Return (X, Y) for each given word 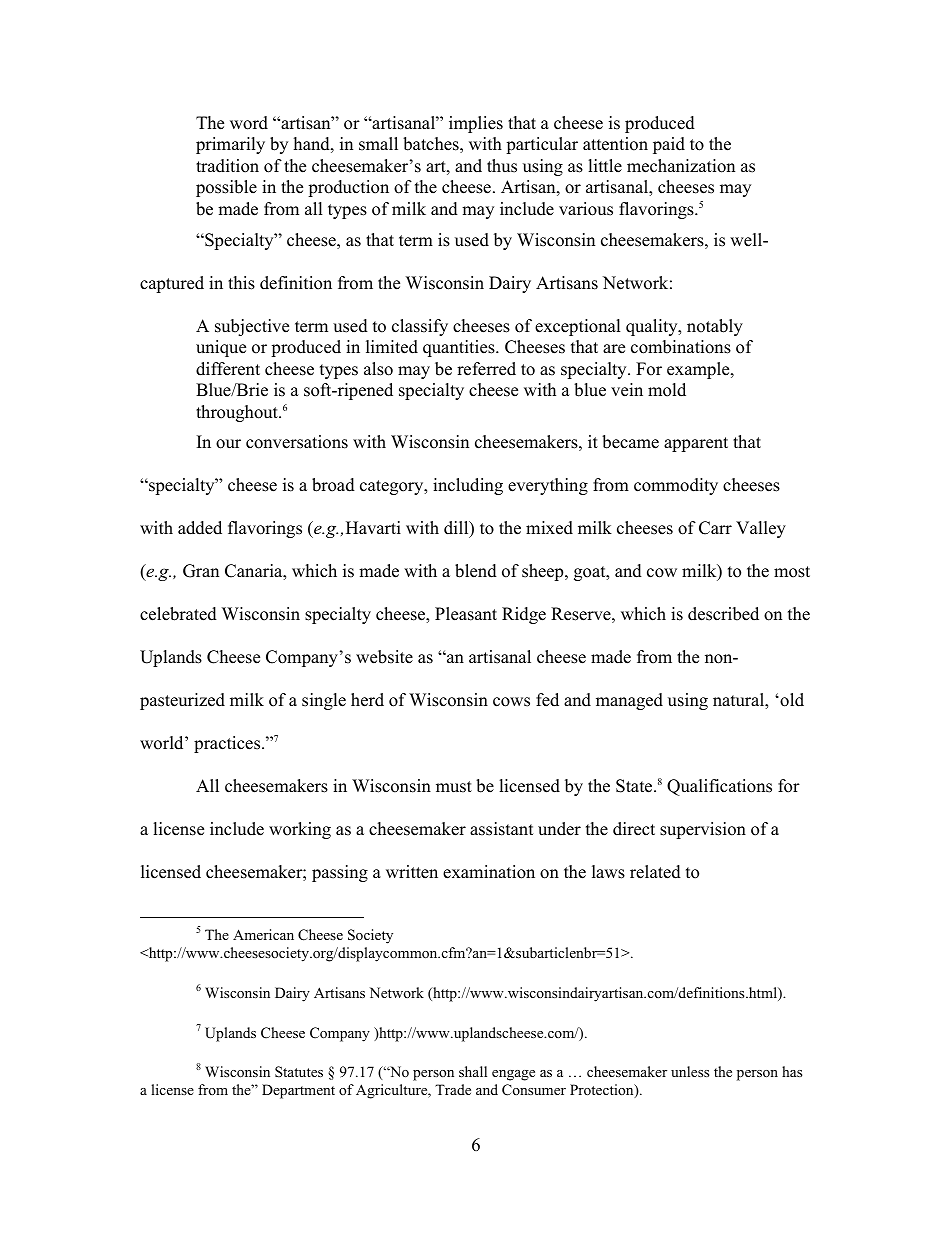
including (468, 486)
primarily (230, 145)
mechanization (681, 166)
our (228, 444)
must (454, 787)
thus (502, 166)
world (163, 743)
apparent (696, 444)
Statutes (299, 1072)
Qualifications (719, 787)
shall (473, 1071)
